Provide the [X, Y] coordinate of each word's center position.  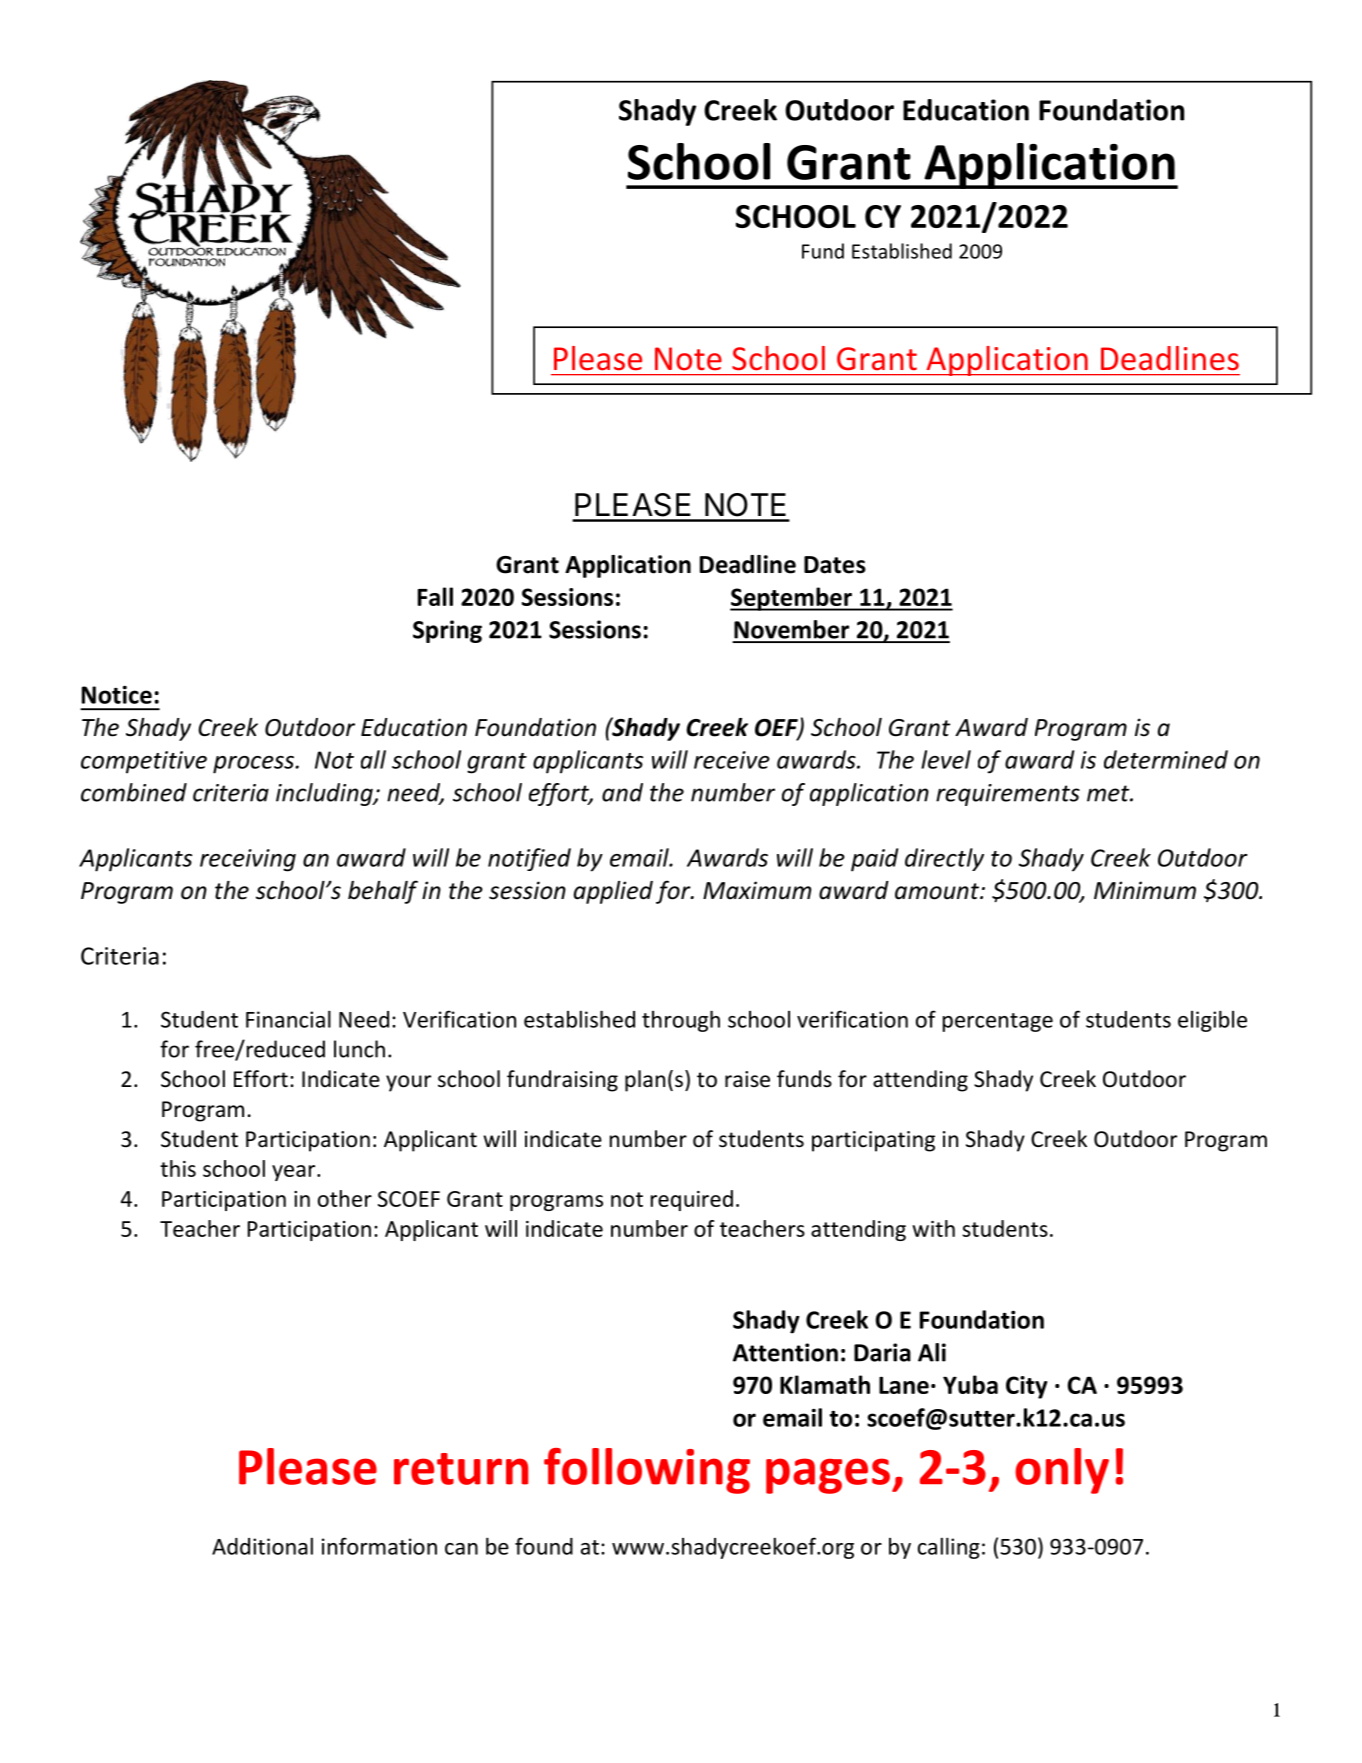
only [1062, 1471]
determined [1166, 759]
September [792, 599]
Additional [262, 1546]
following [647, 1471]
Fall [435, 596]
